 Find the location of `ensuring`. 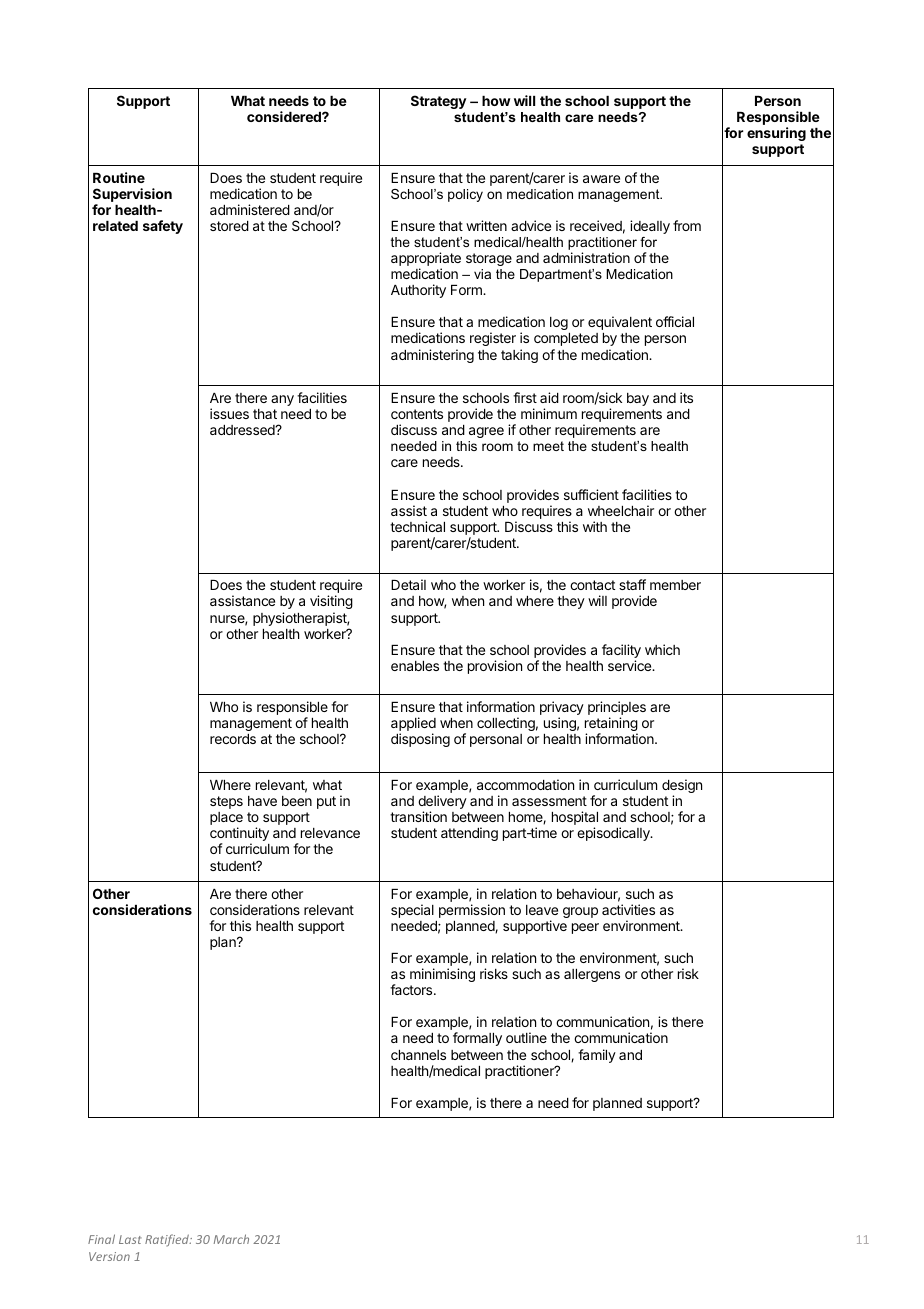

ensuring is located at coordinates (776, 134).
